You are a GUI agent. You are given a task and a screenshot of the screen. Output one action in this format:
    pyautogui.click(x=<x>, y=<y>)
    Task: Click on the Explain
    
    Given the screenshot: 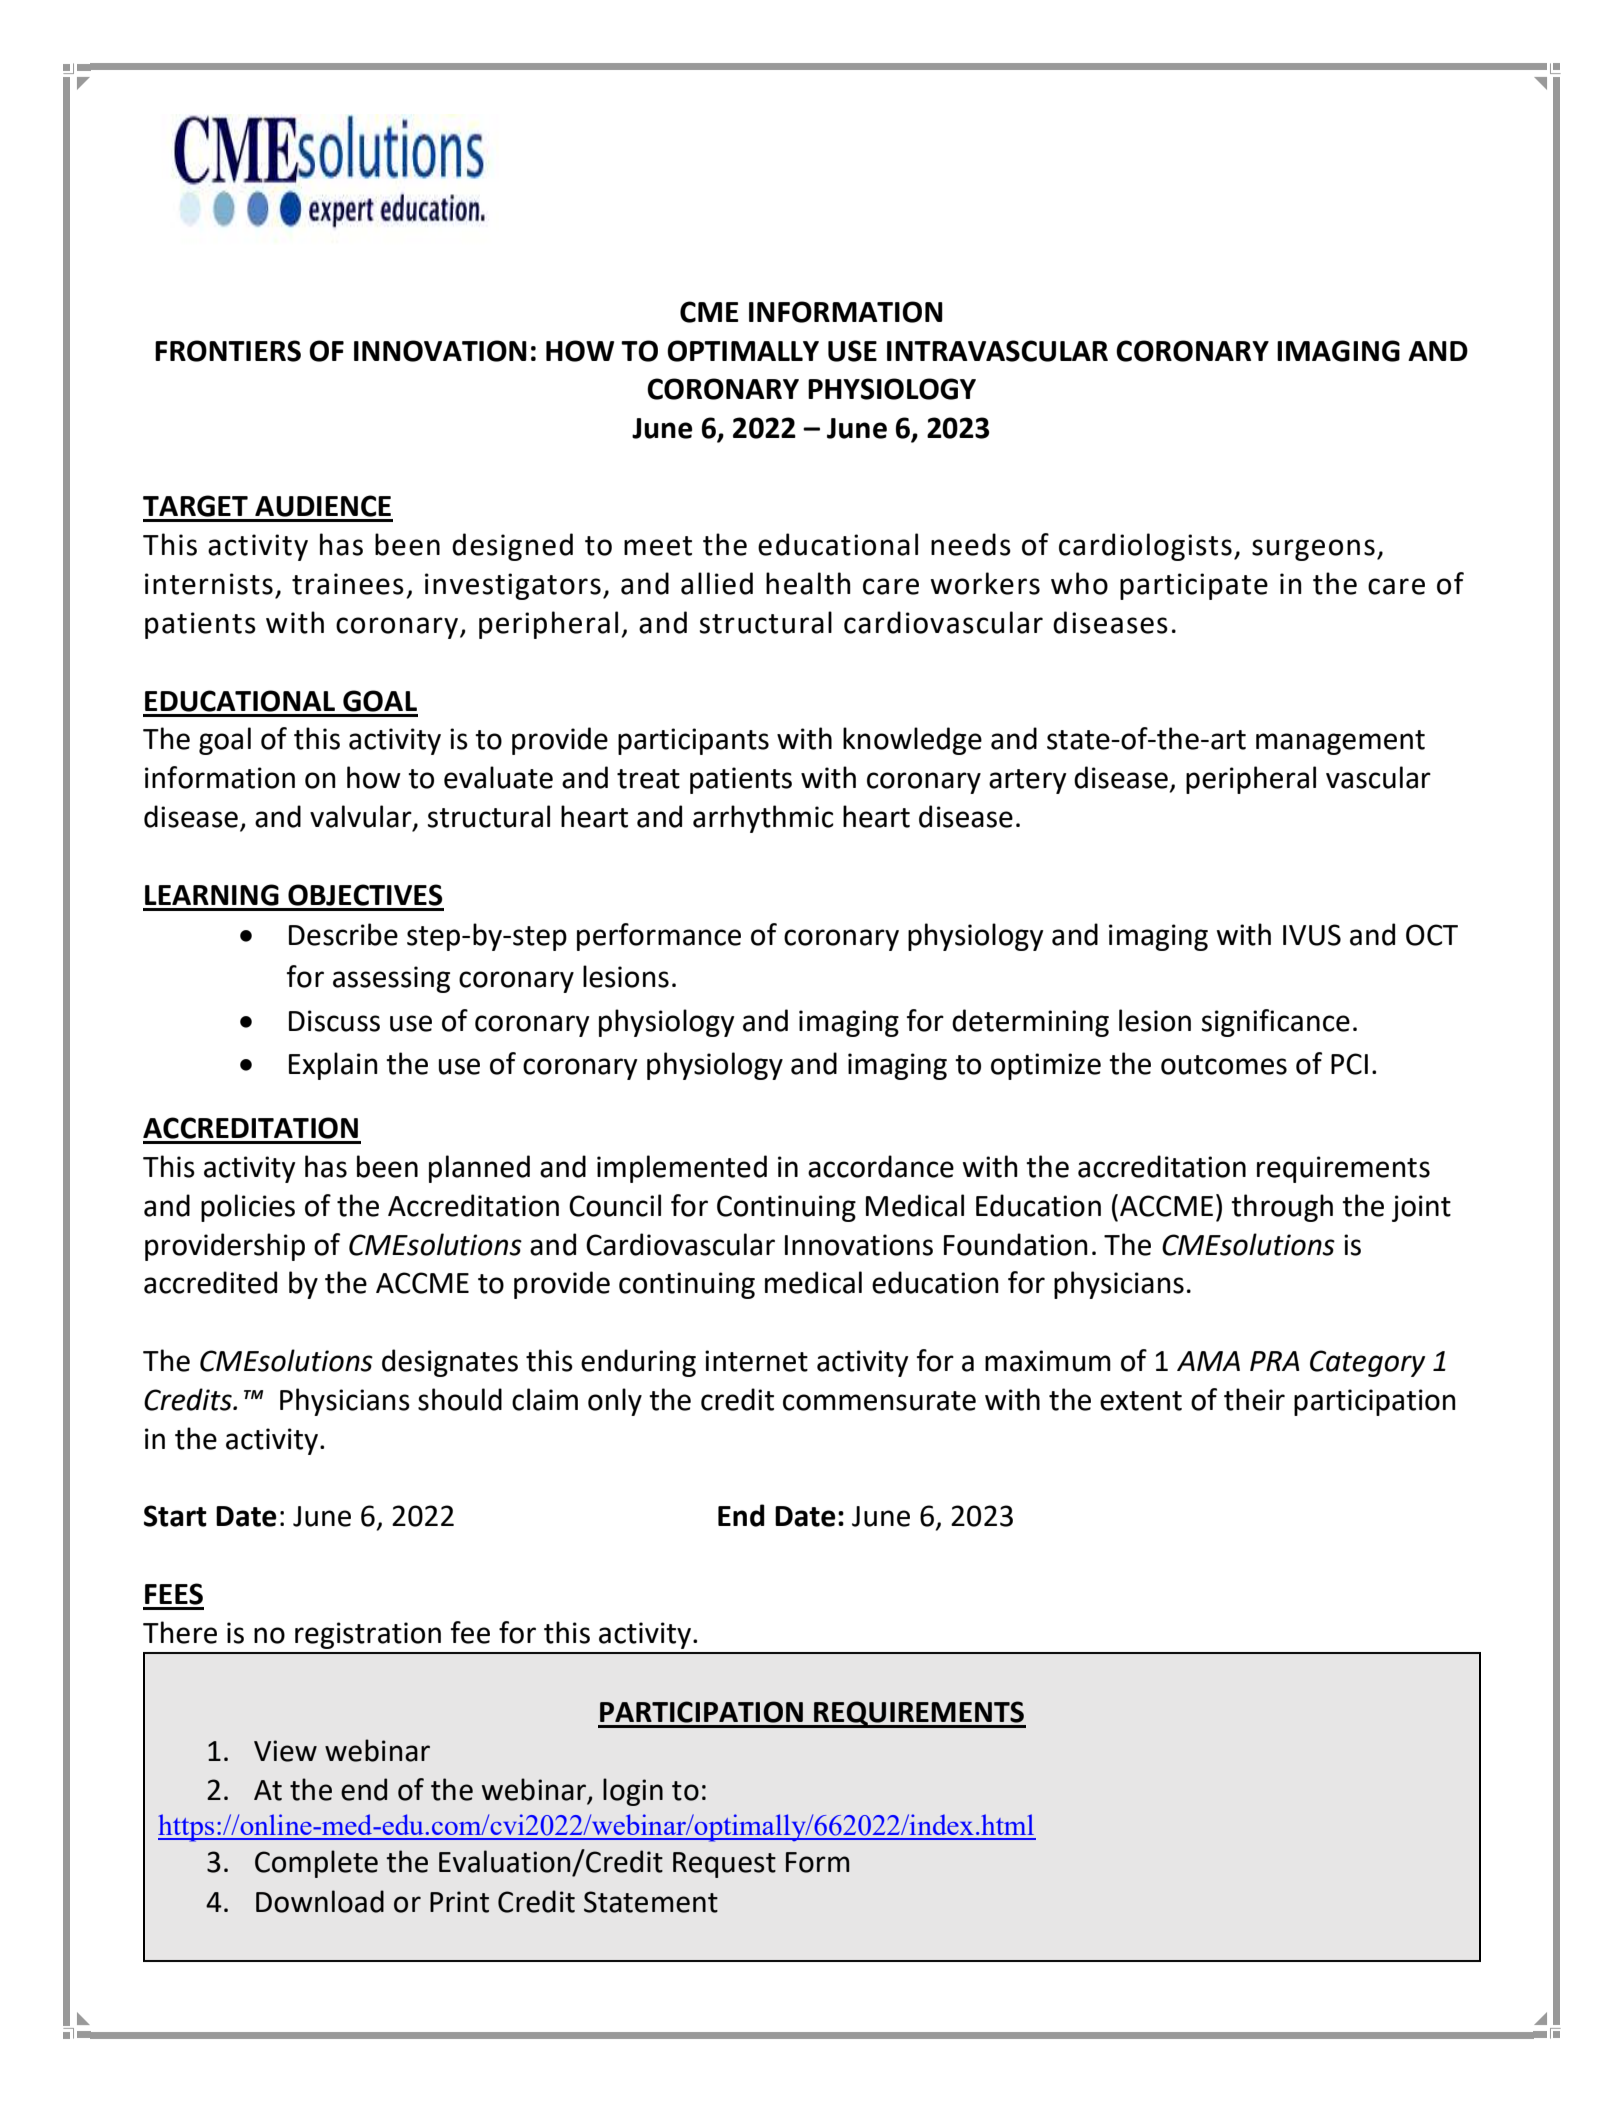 What is the action you would take?
    pyautogui.click(x=333, y=1066)
